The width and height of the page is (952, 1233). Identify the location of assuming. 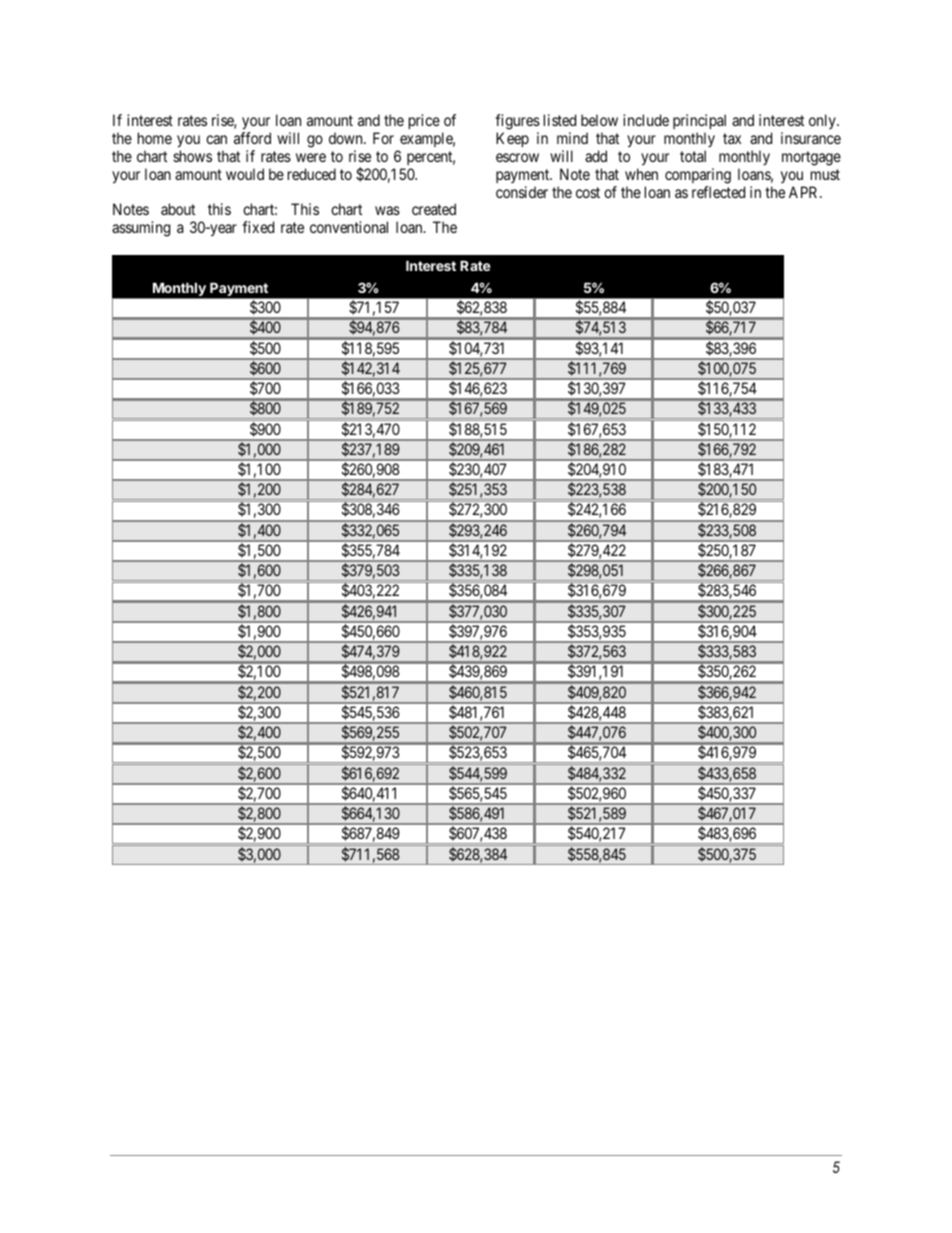
(141, 229).
